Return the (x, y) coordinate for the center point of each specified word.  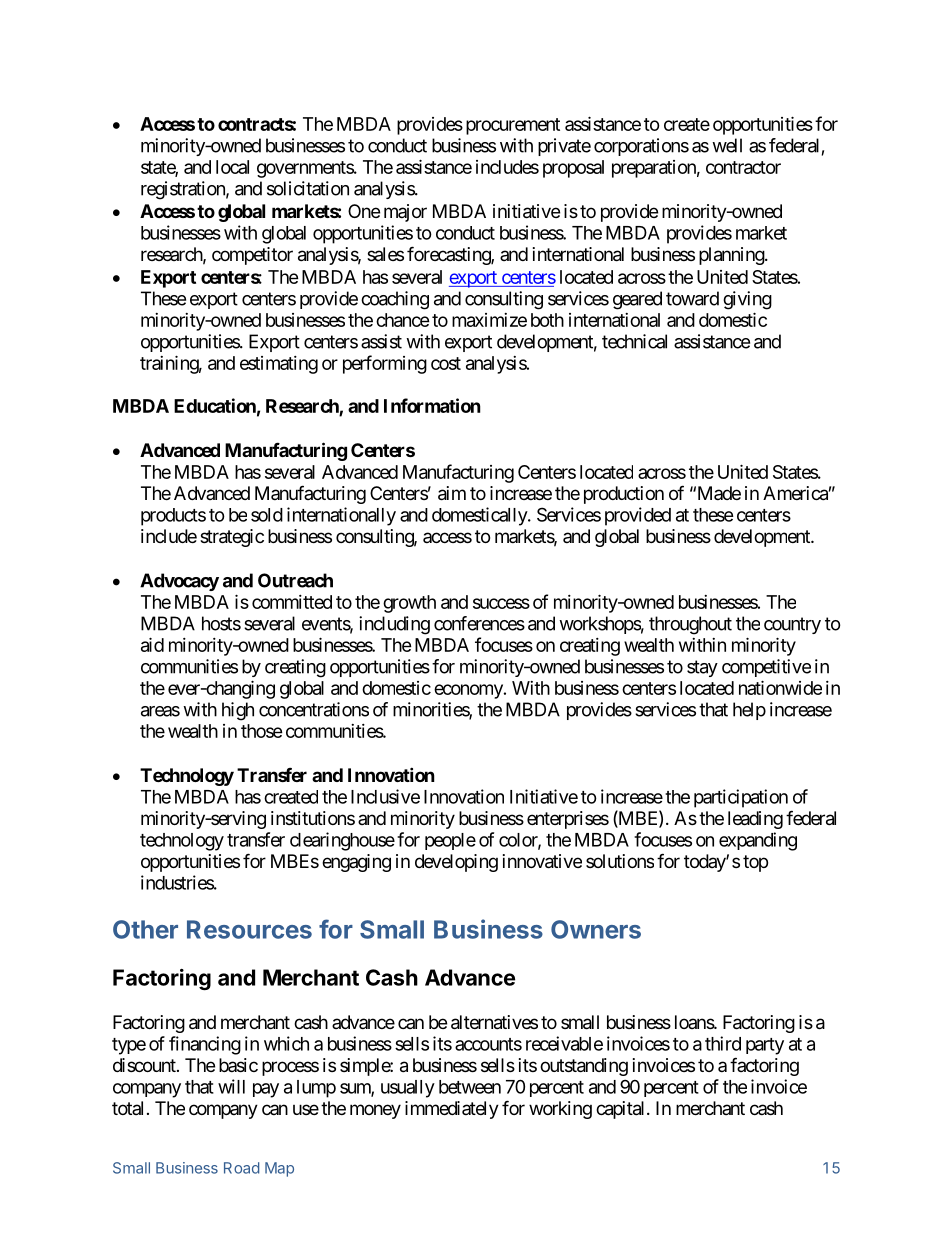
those (262, 731)
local (232, 167)
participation (741, 798)
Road (241, 1168)
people (450, 841)
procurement (513, 126)
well (727, 145)
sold (267, 515)
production (624, 495)
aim (452, 493)
